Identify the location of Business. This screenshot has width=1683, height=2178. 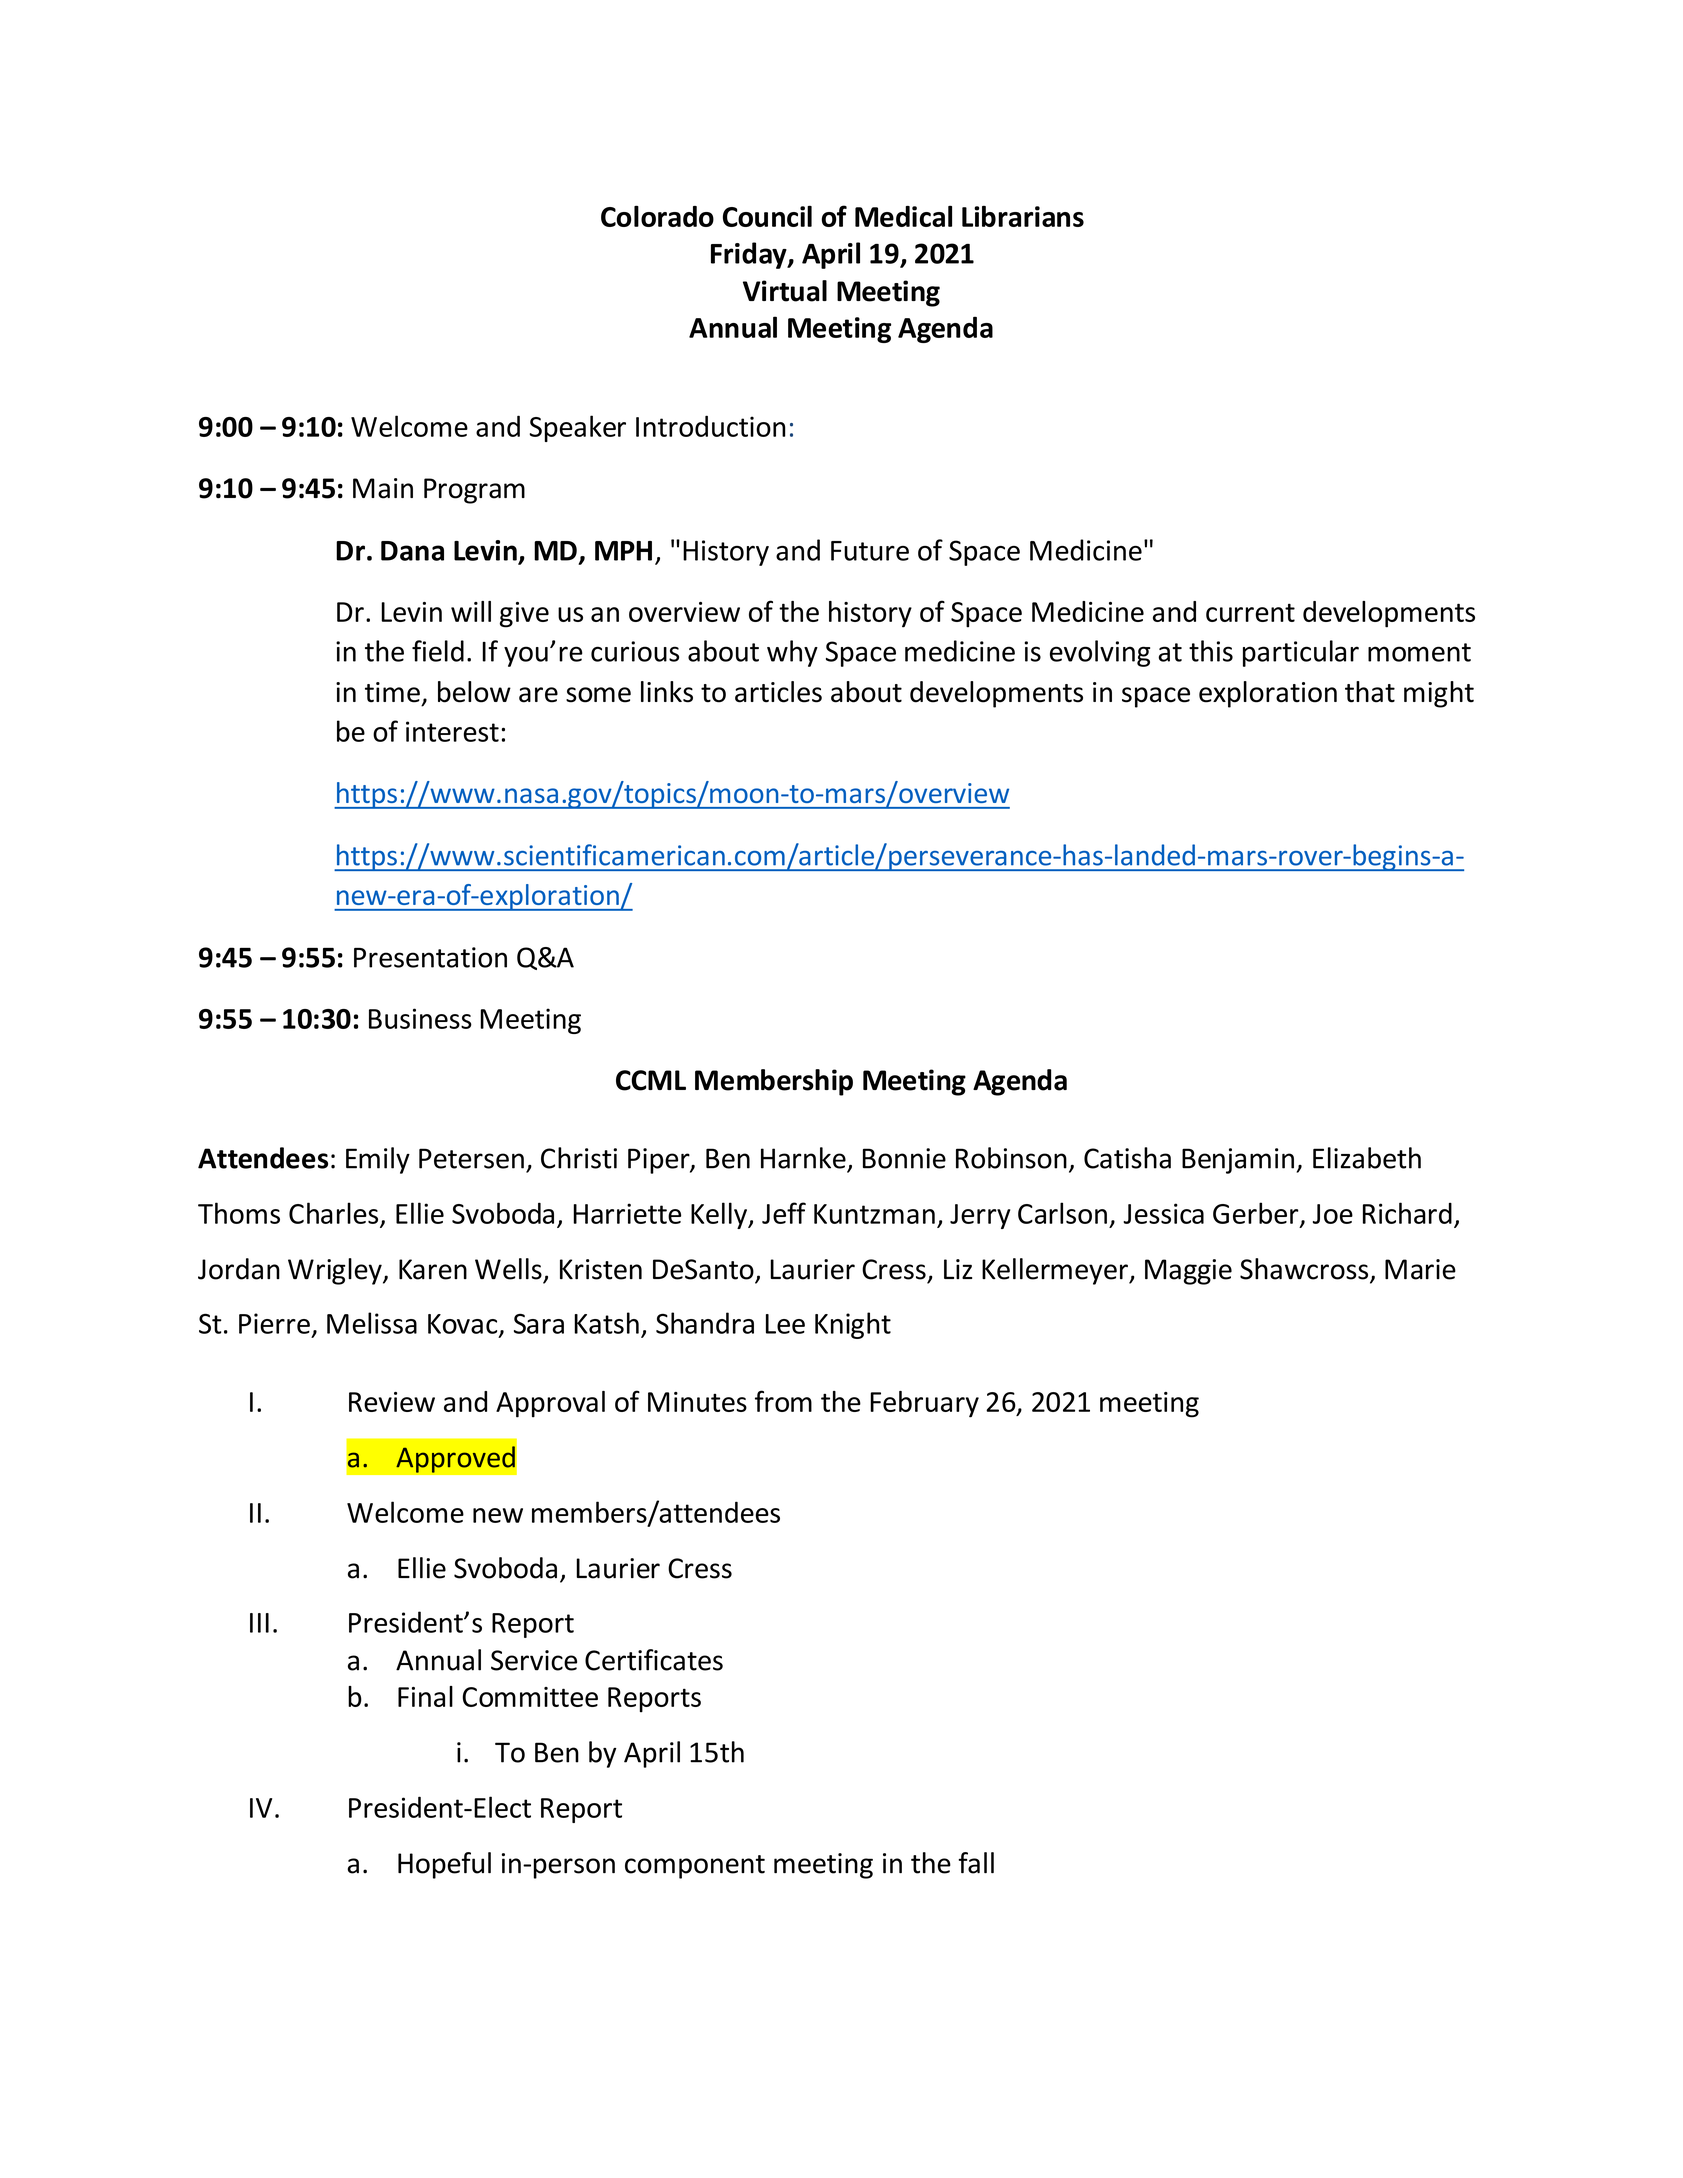
(420, 1018).
